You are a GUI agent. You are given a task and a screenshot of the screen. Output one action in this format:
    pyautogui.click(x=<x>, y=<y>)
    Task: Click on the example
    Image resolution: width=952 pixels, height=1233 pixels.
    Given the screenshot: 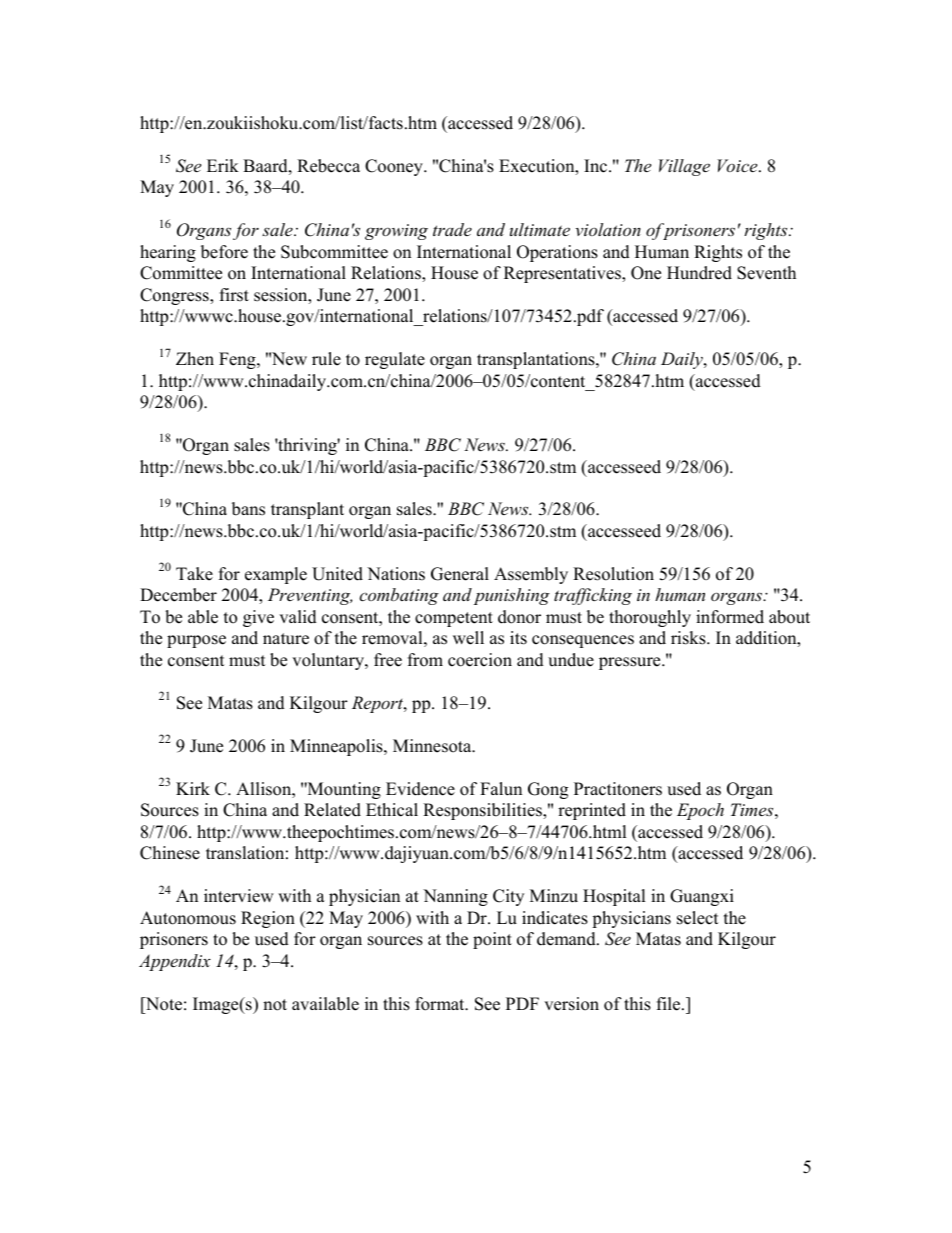 What is the action you would take?
    pyautogui.click(x=276, y=575)
